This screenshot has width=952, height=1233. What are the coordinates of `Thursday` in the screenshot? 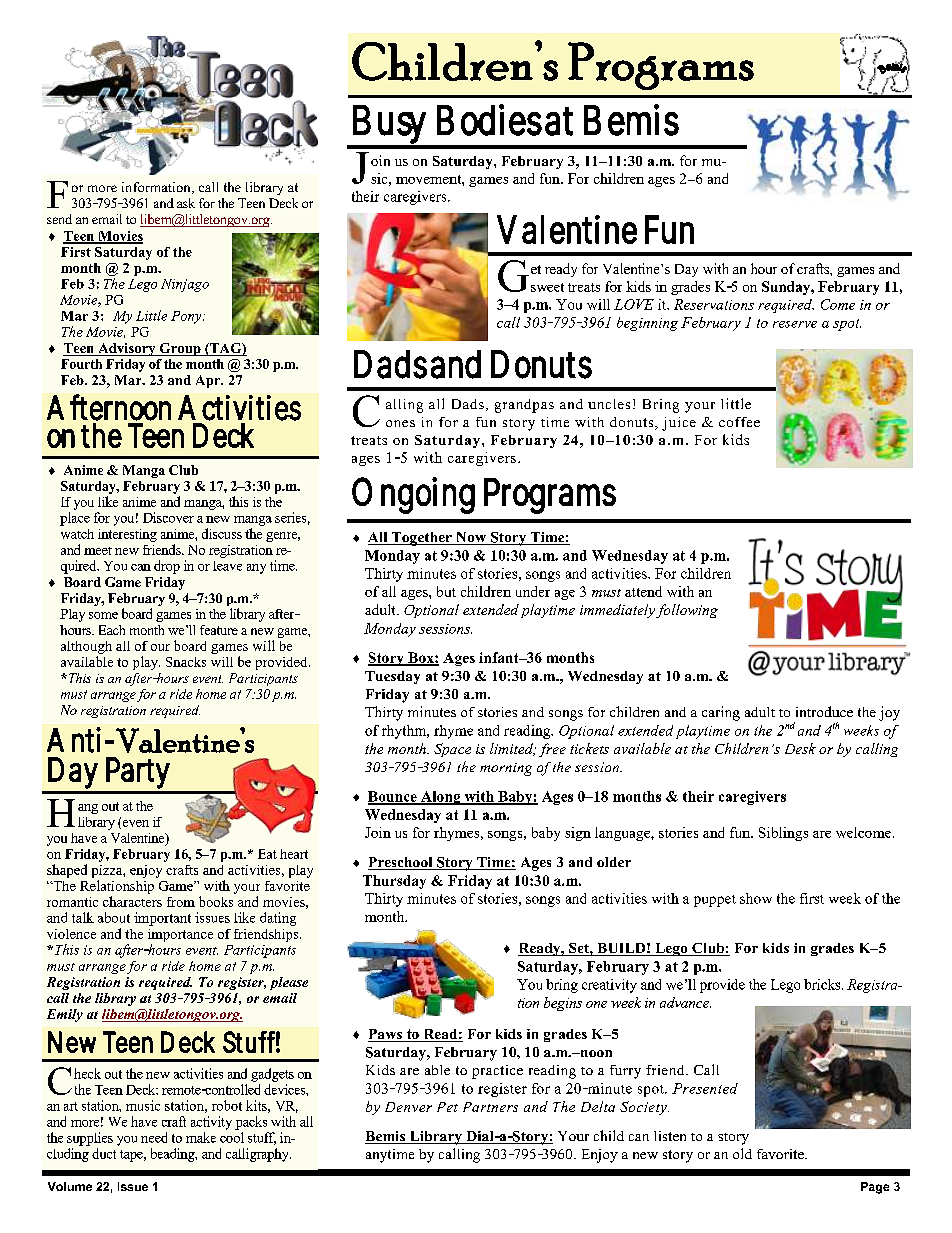 It's located at (394, 882).
